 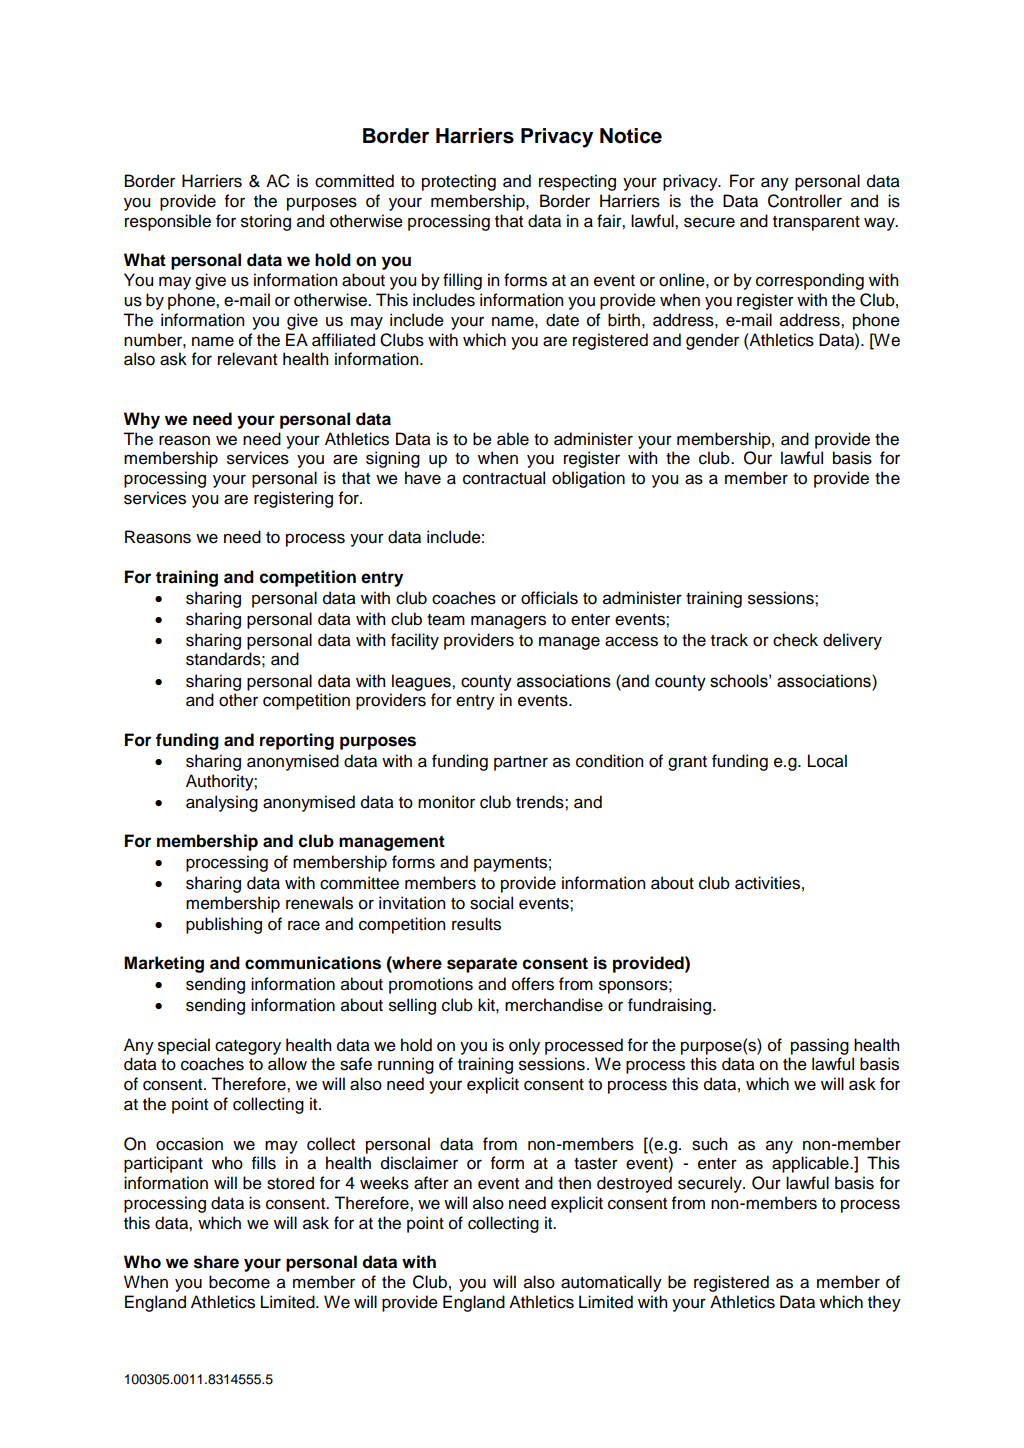 What do you see at coordinates (611, 1283) in the image?
I see `automatically` at bounding box center [611, 1283].
